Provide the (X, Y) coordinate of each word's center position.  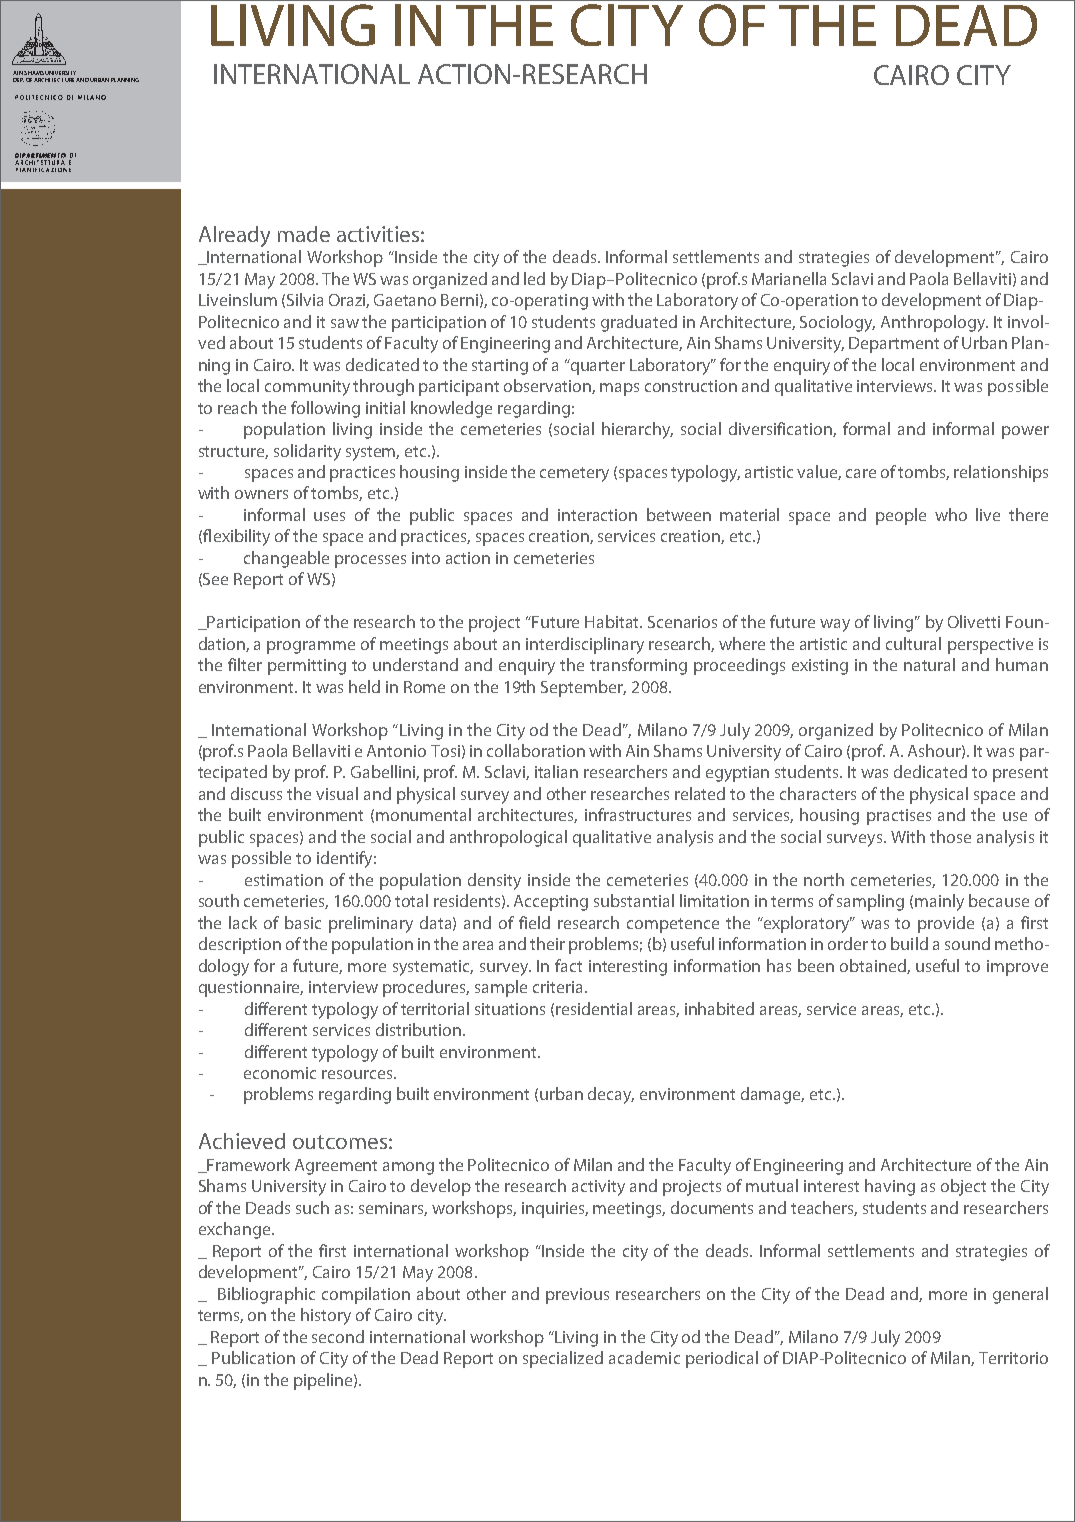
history (326, 1316)
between (679, 514)
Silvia (305, 299)
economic (280, 1073)
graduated (639, 323)
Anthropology (934, 323)
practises (899, 817)
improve (1017, 968)
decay (611, 1095)
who (951, 514)
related (700, 793)
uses (329, 516)
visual (337, 793)
